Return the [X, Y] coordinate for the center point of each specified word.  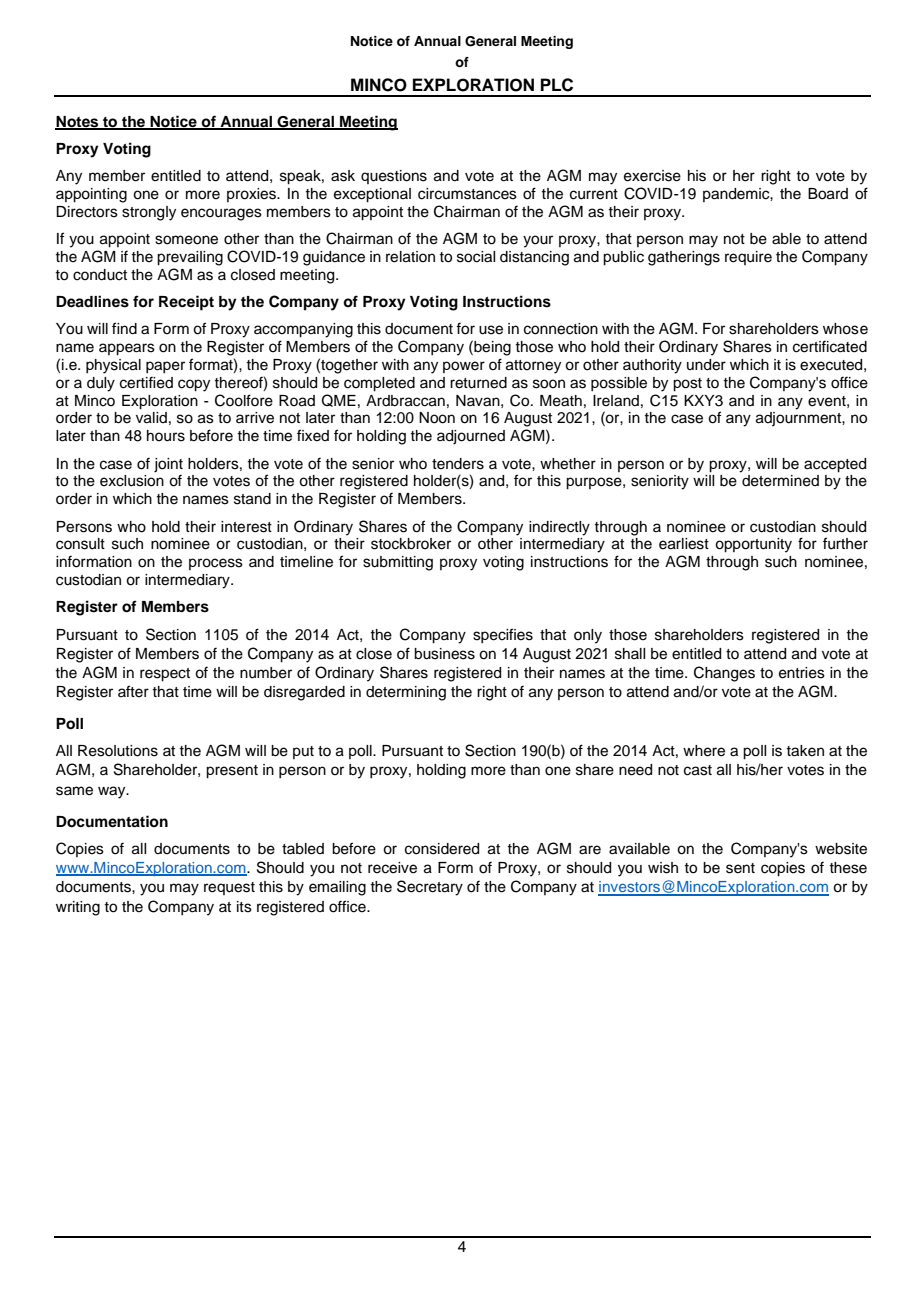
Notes [78, 122]
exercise [652, 176]
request [229, 888]
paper [165, 367]
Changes [724, 674]
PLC [557, 85]
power [464, 367]
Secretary [430, 888]
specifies [503, 635]
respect [165, 675]
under [706, 365]
